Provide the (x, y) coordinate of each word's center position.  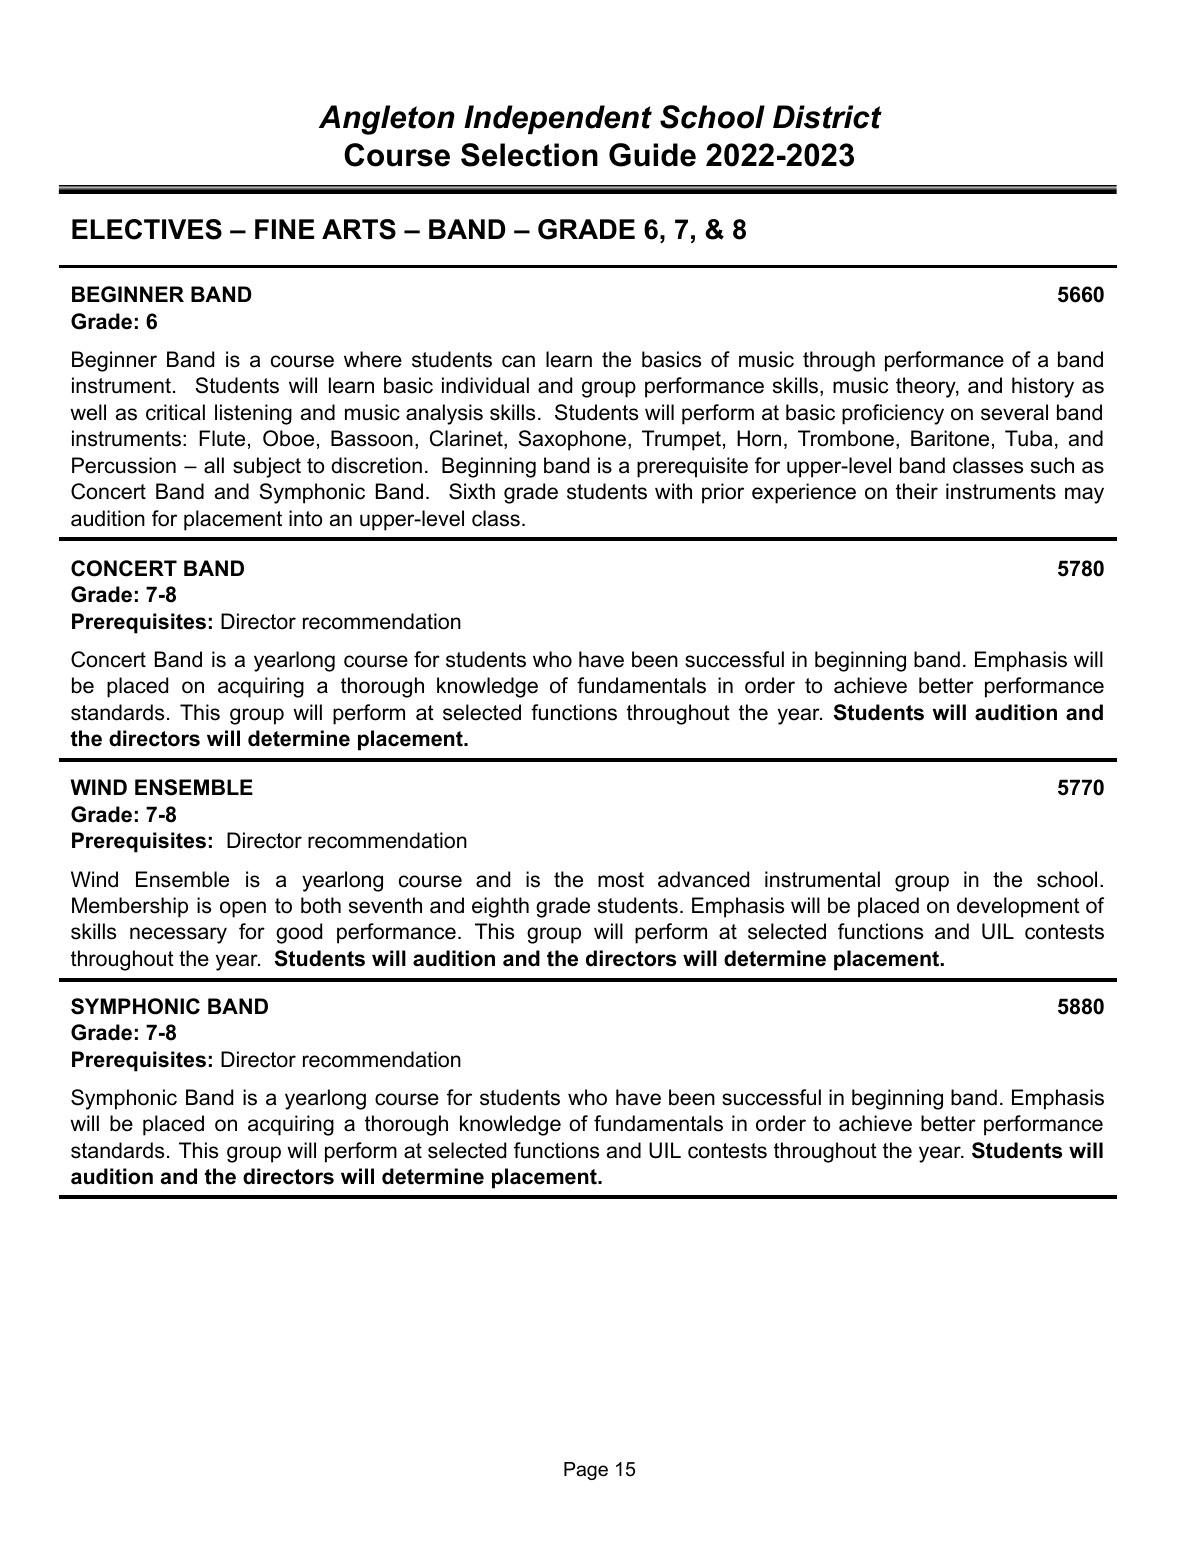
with (673, 491)
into (305, 518)
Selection (529, 155)
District (827, 117)
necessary (178, 935)
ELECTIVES (147, 229)
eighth (500, 907)
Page (586, 1471)
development (1018, 907)
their (917, 491)
